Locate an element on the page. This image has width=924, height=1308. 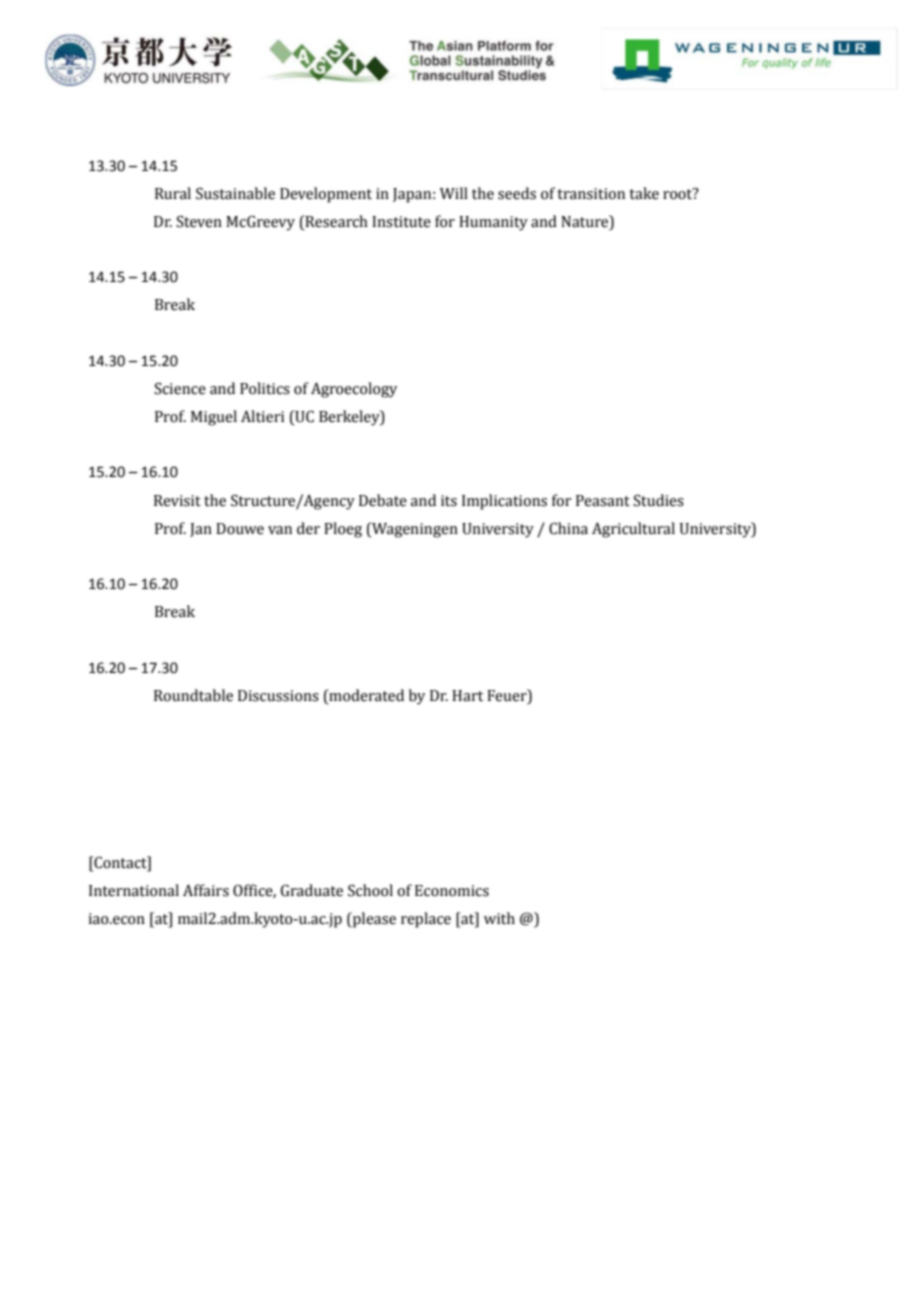
Nature is located at coordinates (586, 221).
